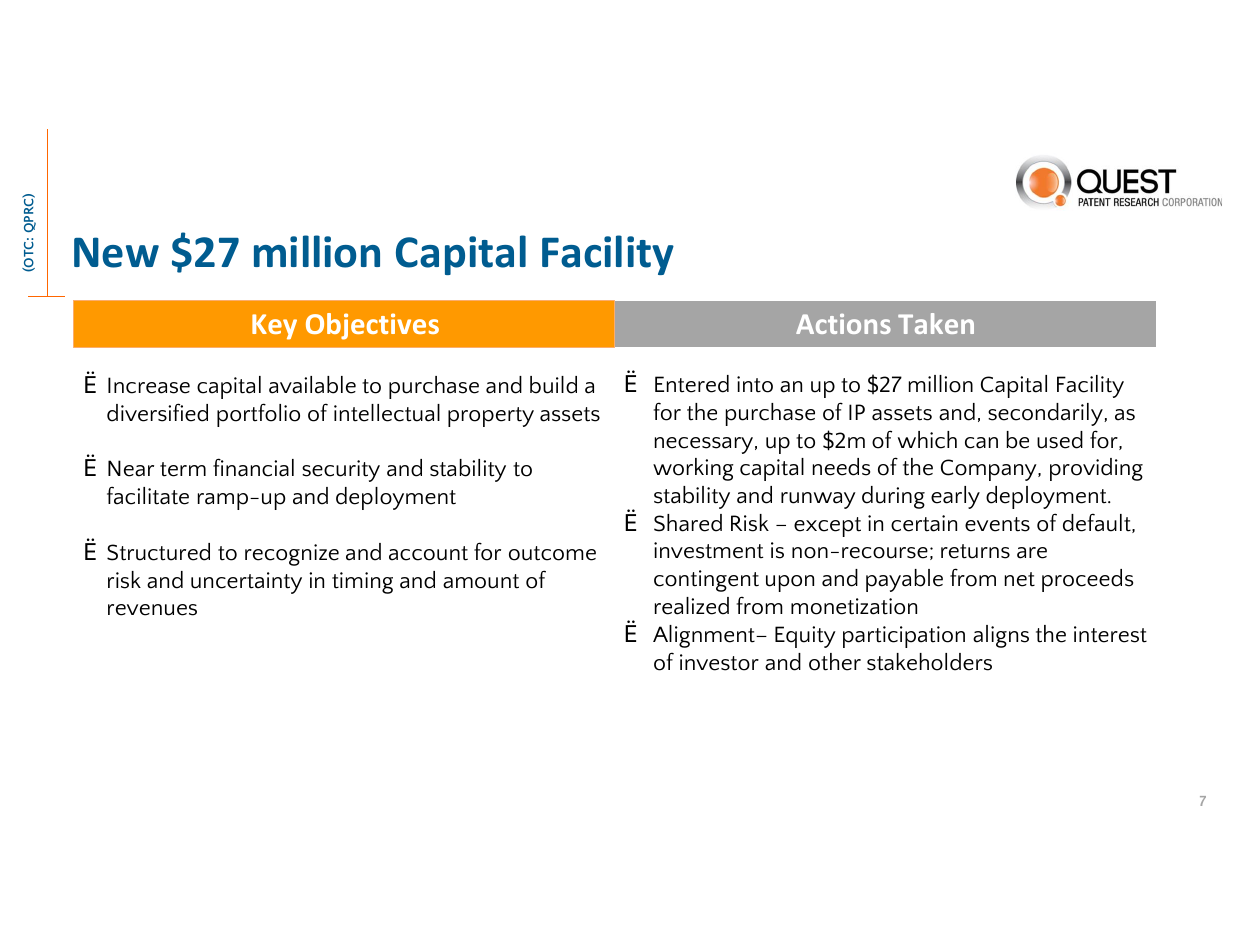 The height and width of the page is (952, 1233). Describe the element at coordinates (936, 323) in the page. I see `Taken` at that location.
